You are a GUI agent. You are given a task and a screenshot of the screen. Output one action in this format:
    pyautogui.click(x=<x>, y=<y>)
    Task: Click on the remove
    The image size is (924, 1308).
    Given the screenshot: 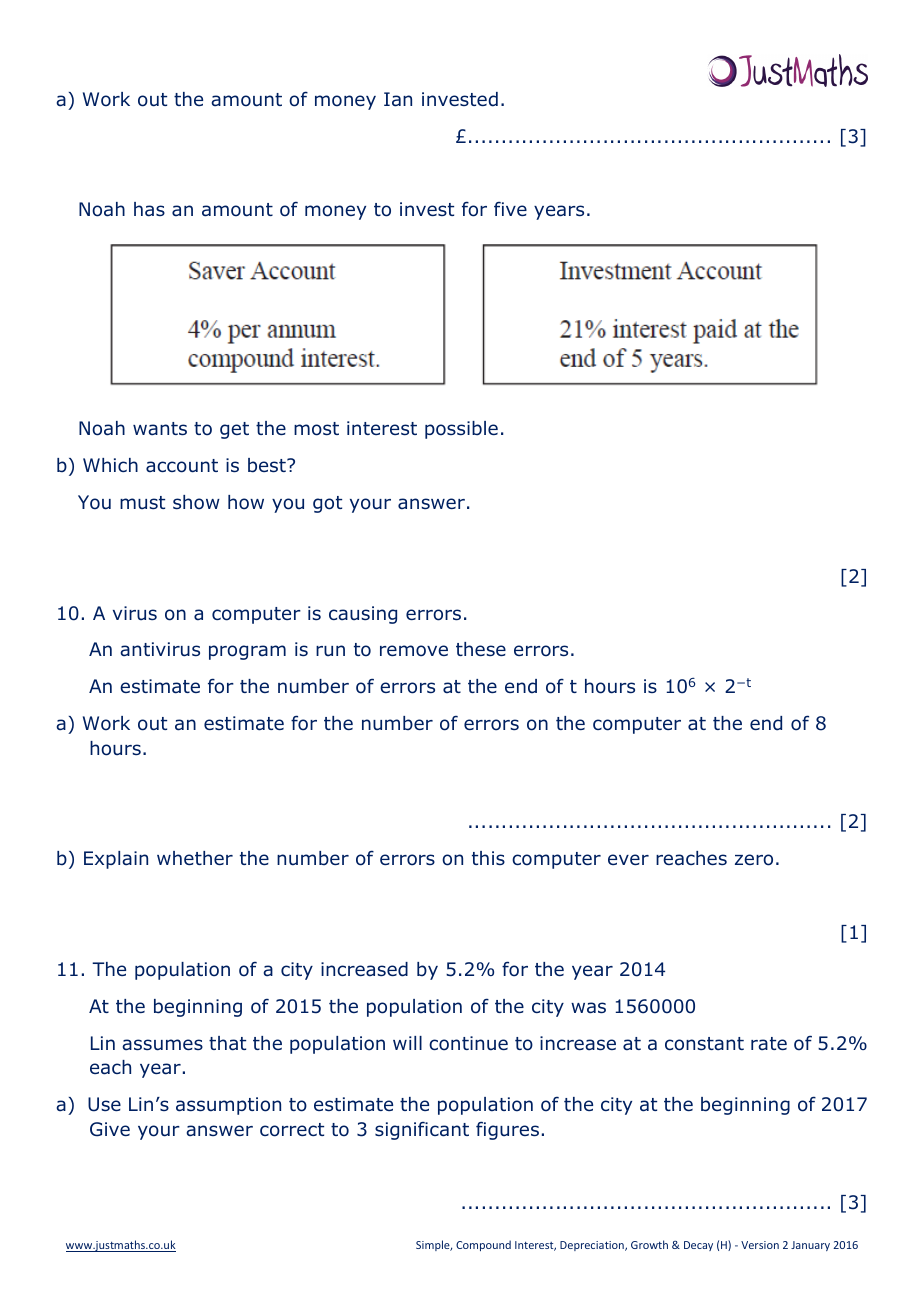 What is the action you would take?
    pyautogui.click(x=414, y=651)
